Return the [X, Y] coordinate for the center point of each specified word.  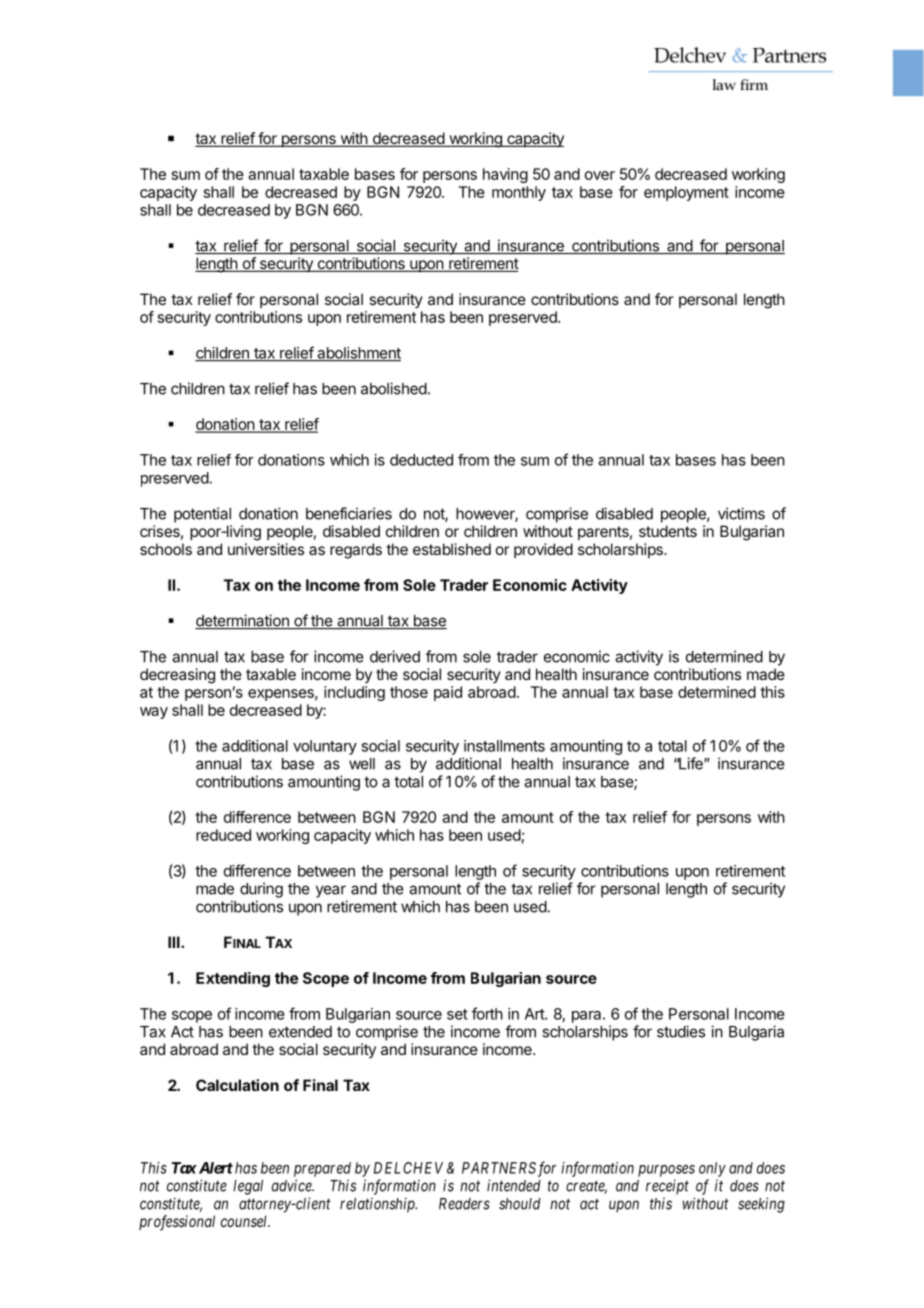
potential [202, 515]
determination [243, 621]
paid [448, 693]
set [457, 1014]
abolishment [358, 354]
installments [504, 746]
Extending [233, 979]
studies [681, 1031]
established [452, 549]
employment [686, 193]
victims [741, 513]
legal [248, 1187]
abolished [394, 388]
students [668, 531]
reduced [223, 835]
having [505, 175]
